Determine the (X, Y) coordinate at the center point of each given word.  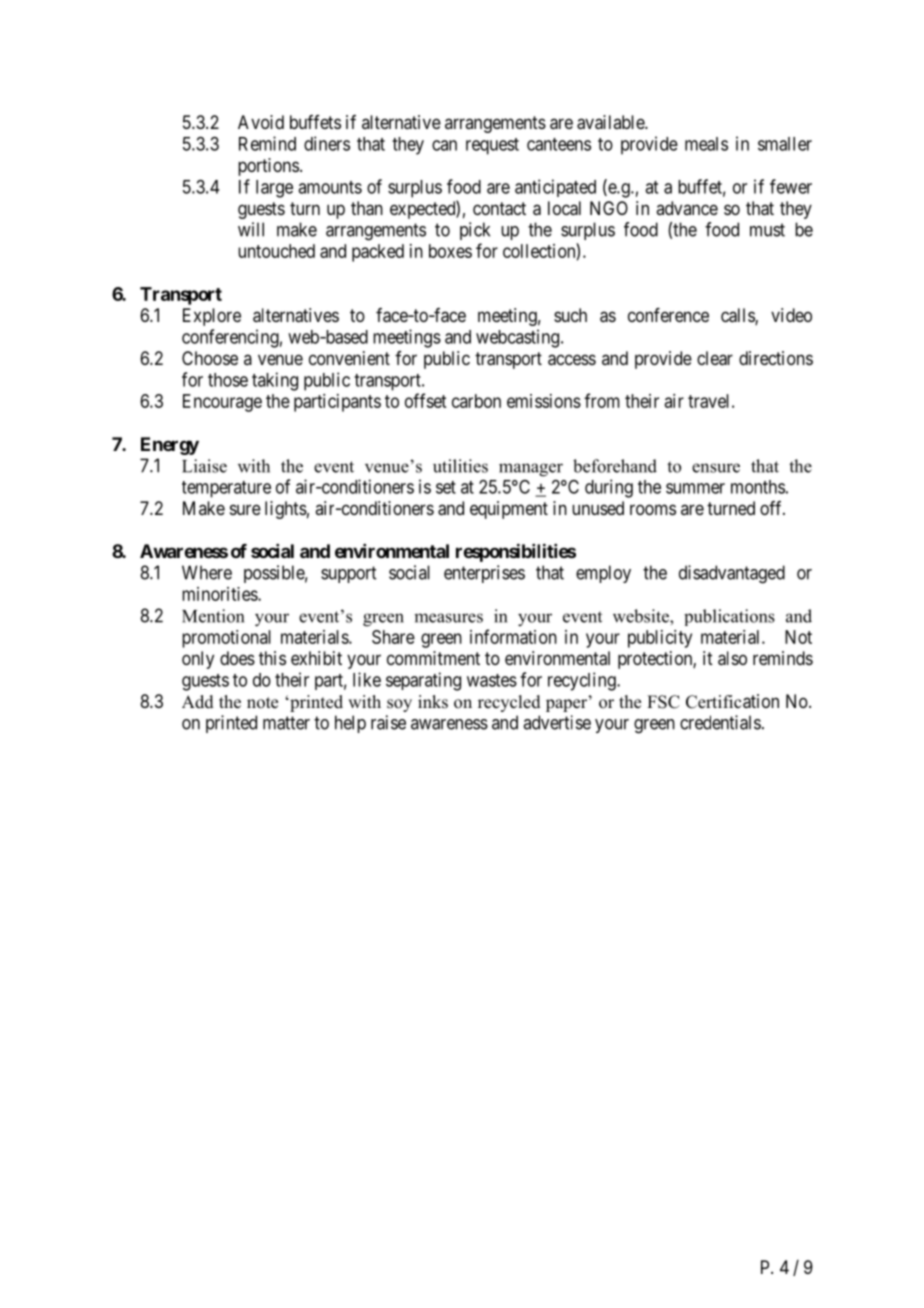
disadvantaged (732, 574)
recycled (509, 703)
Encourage (222, 403)
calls (738, 316)
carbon (476, 401)
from (602, 400)
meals (706, 144)
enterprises (484, 574)
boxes (450, 251)
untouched (276, 251)
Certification (732, 701)
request (492, 146)
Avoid (261, 122)
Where (207, 572)
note (262, 703)
